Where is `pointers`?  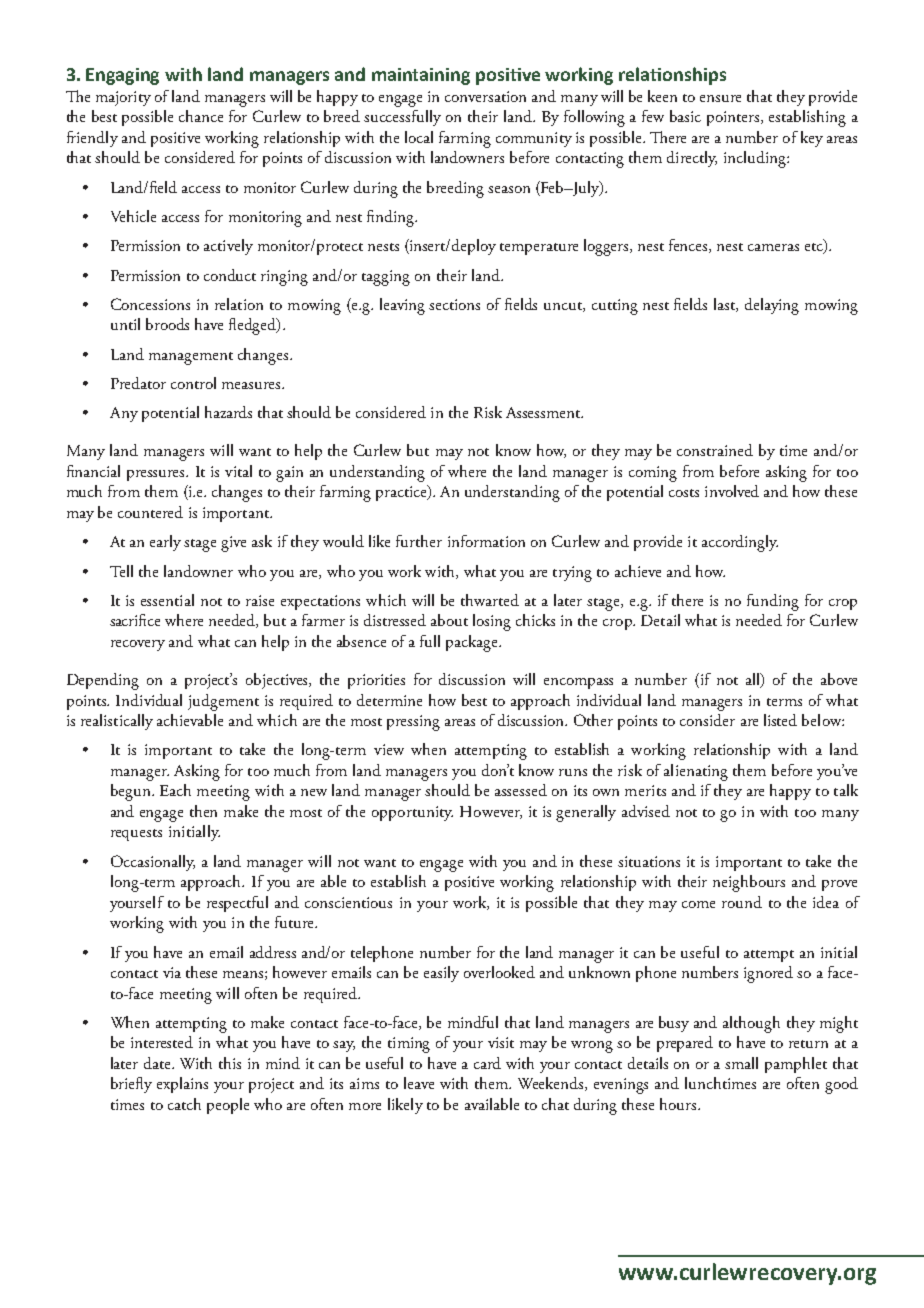 pointers is located at coordinates (734, 118).
